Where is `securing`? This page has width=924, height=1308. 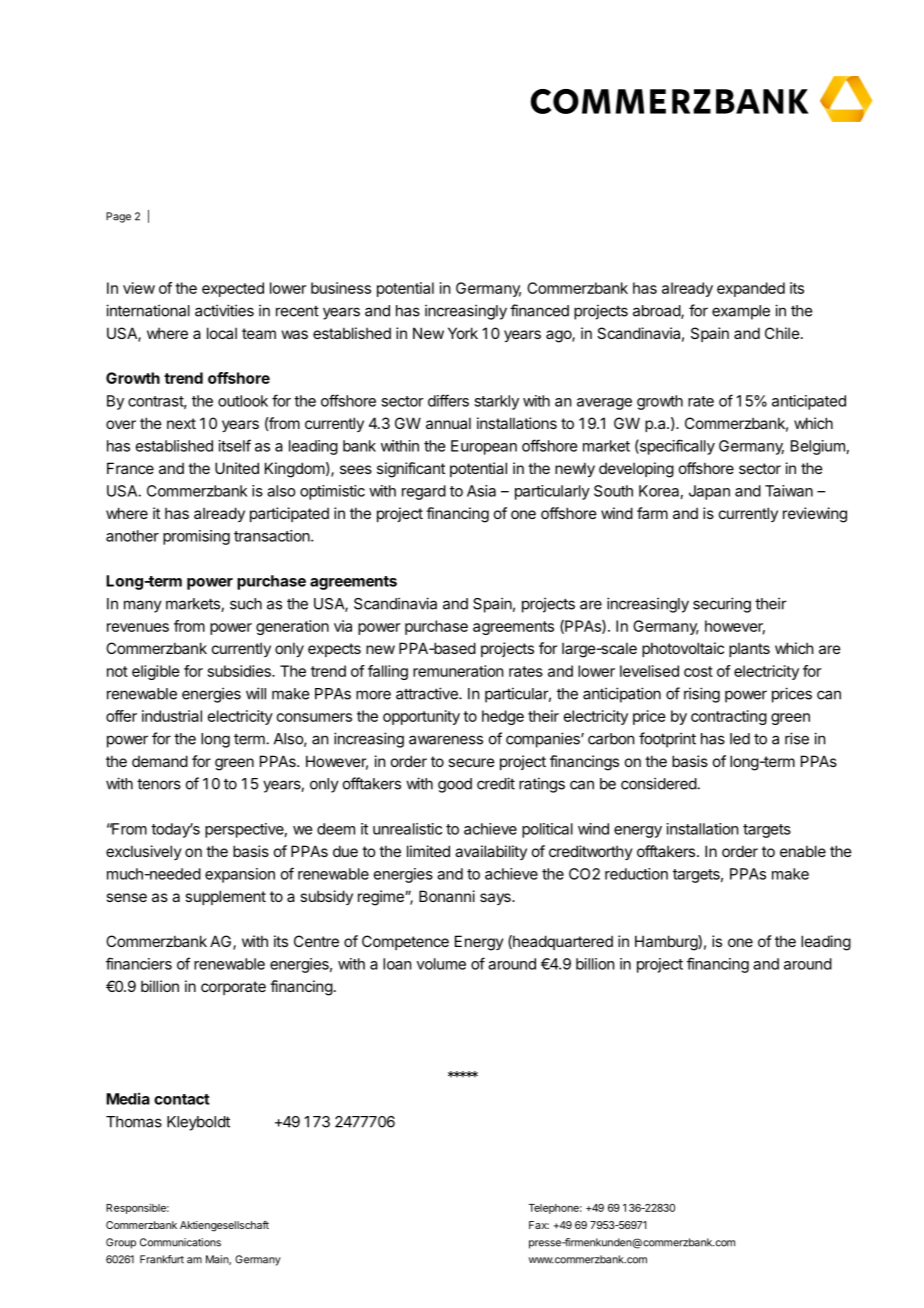
securing is located at coordinates (722, 605).
